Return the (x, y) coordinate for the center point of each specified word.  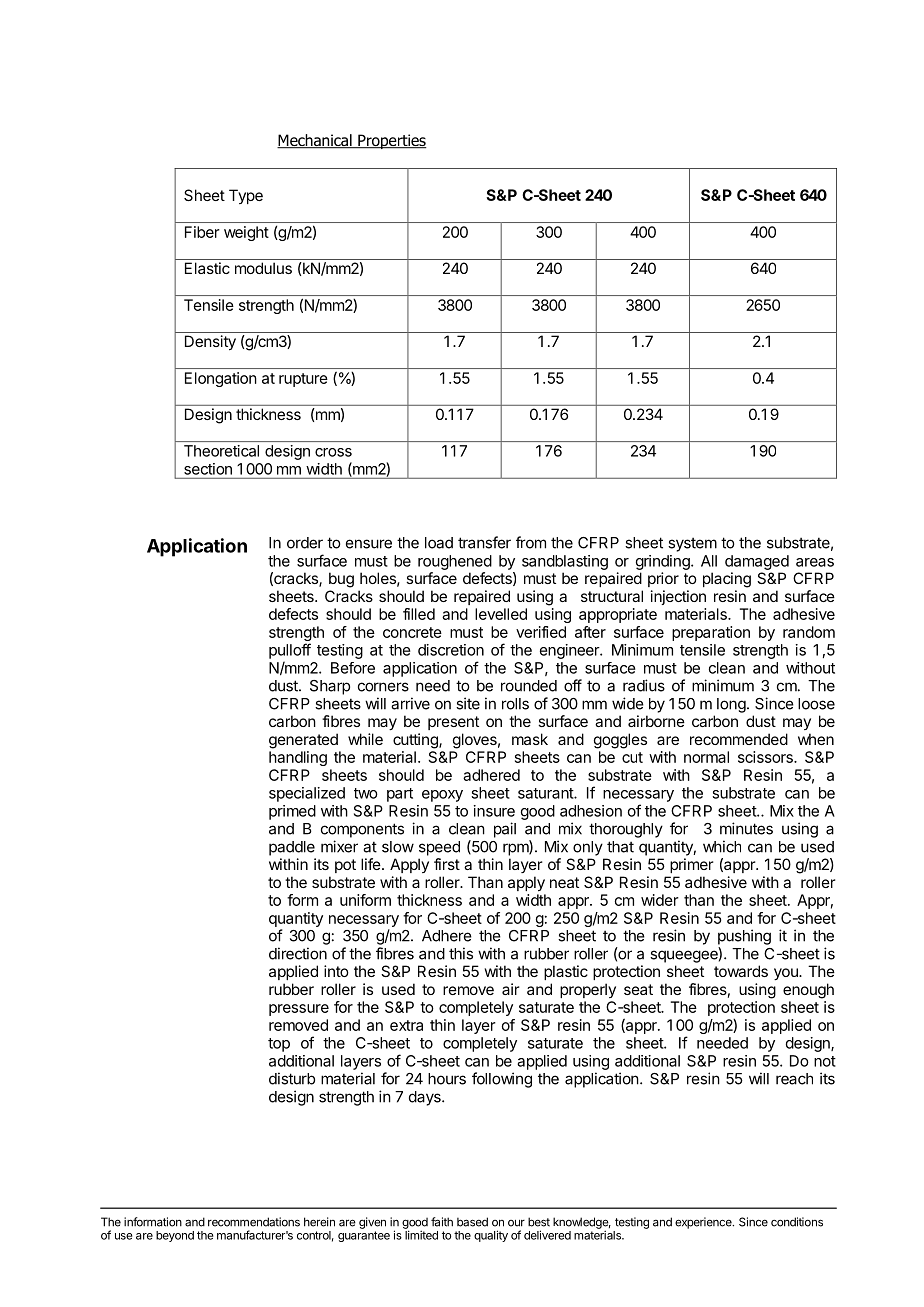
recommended (739, 739)
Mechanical (315, 141)
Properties (391, 141)
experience (704, 1223)
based (472, 1222)
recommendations (254, 1222)
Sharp (330, 687)
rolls (515, 704)
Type (246, 196)
